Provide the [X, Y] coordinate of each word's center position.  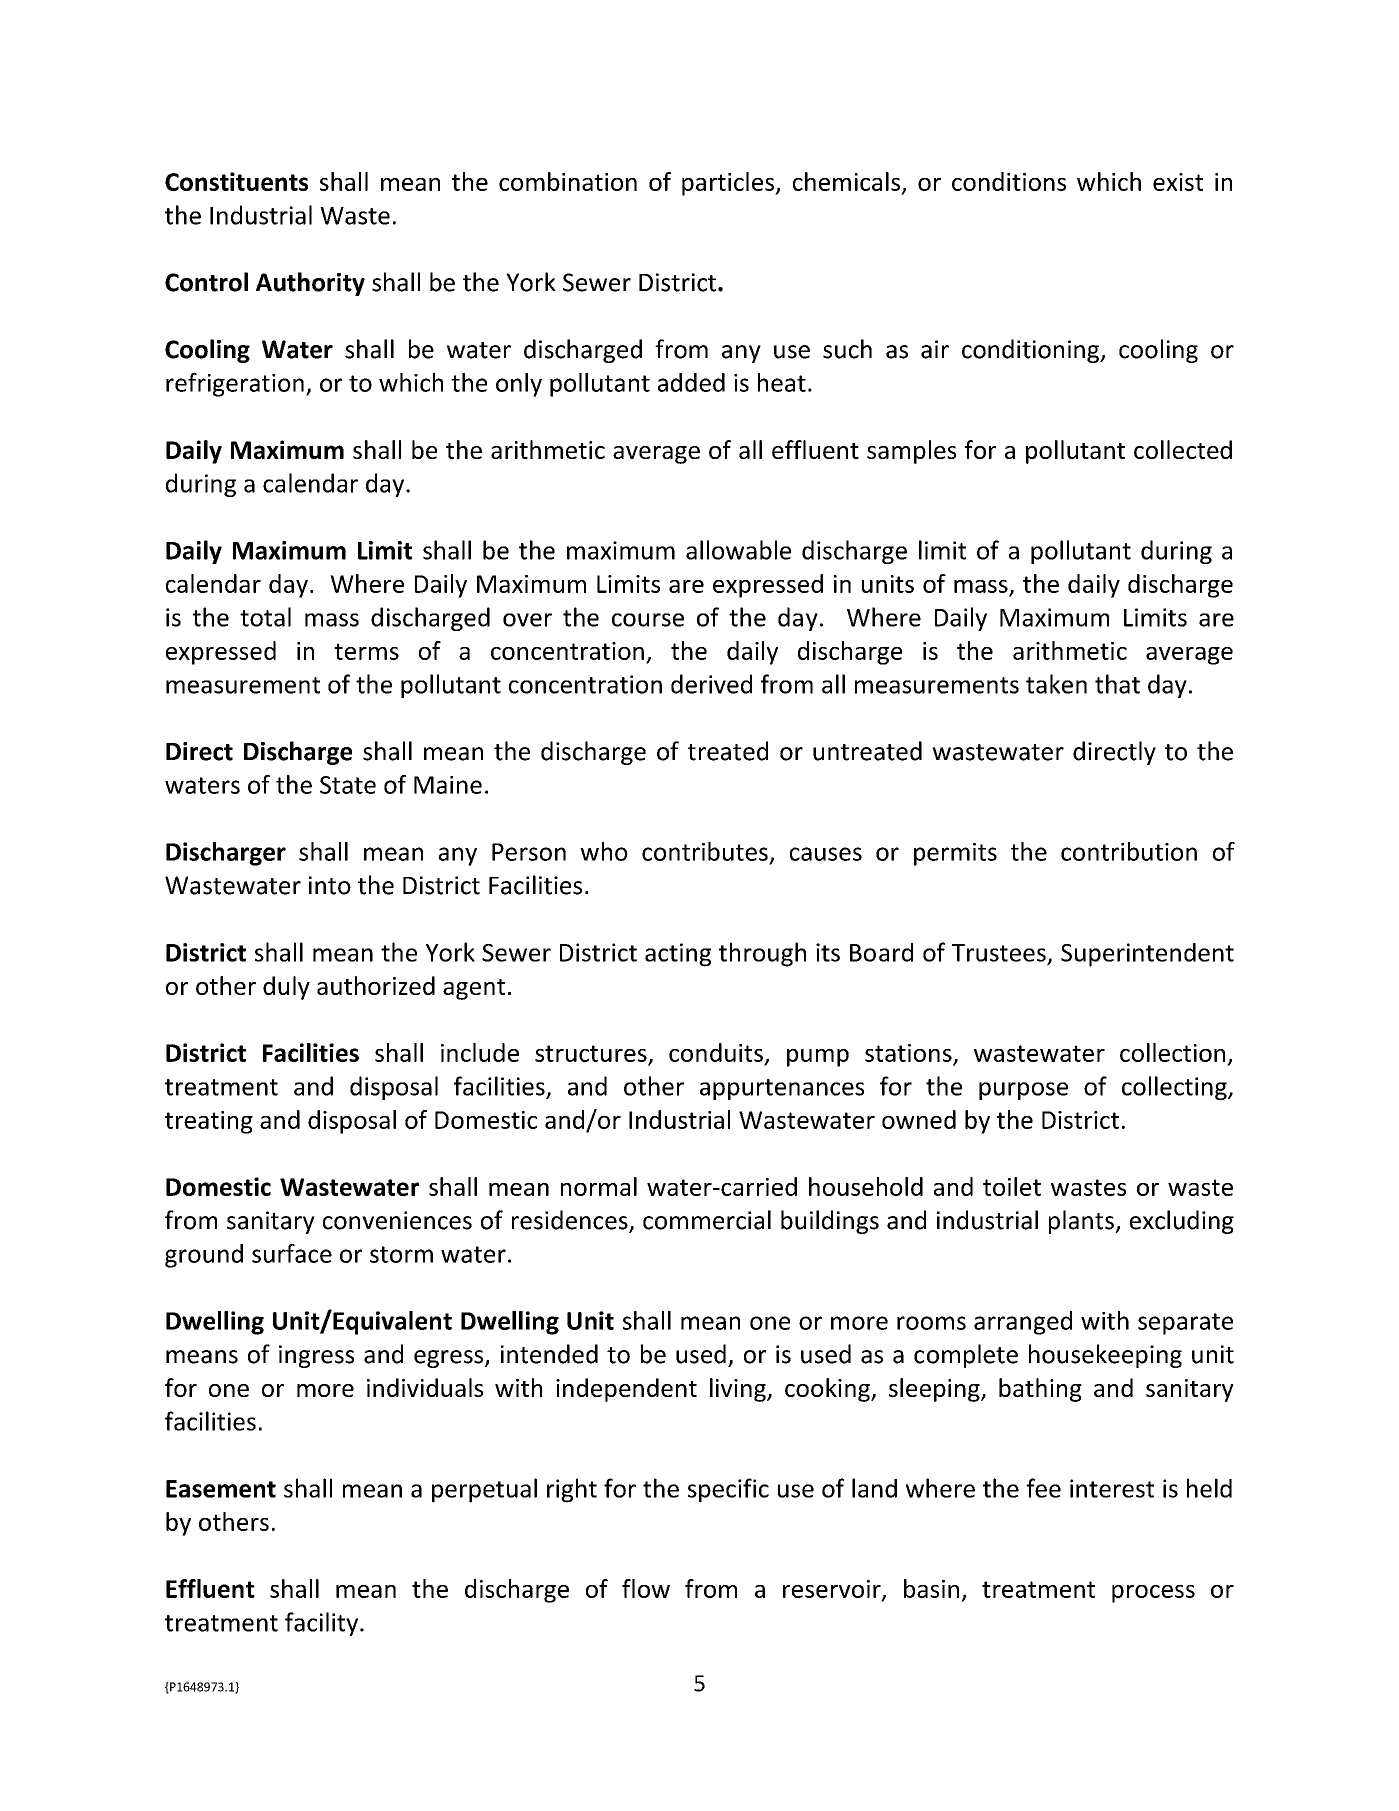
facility [323, 1624]
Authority [310, 284]
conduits [716, 1052]
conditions [1009, 181]
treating [209, 1122]
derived [711, 684]
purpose [1023, 1091]
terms [366, 651]
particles [729, 184]
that [1117, 684]
